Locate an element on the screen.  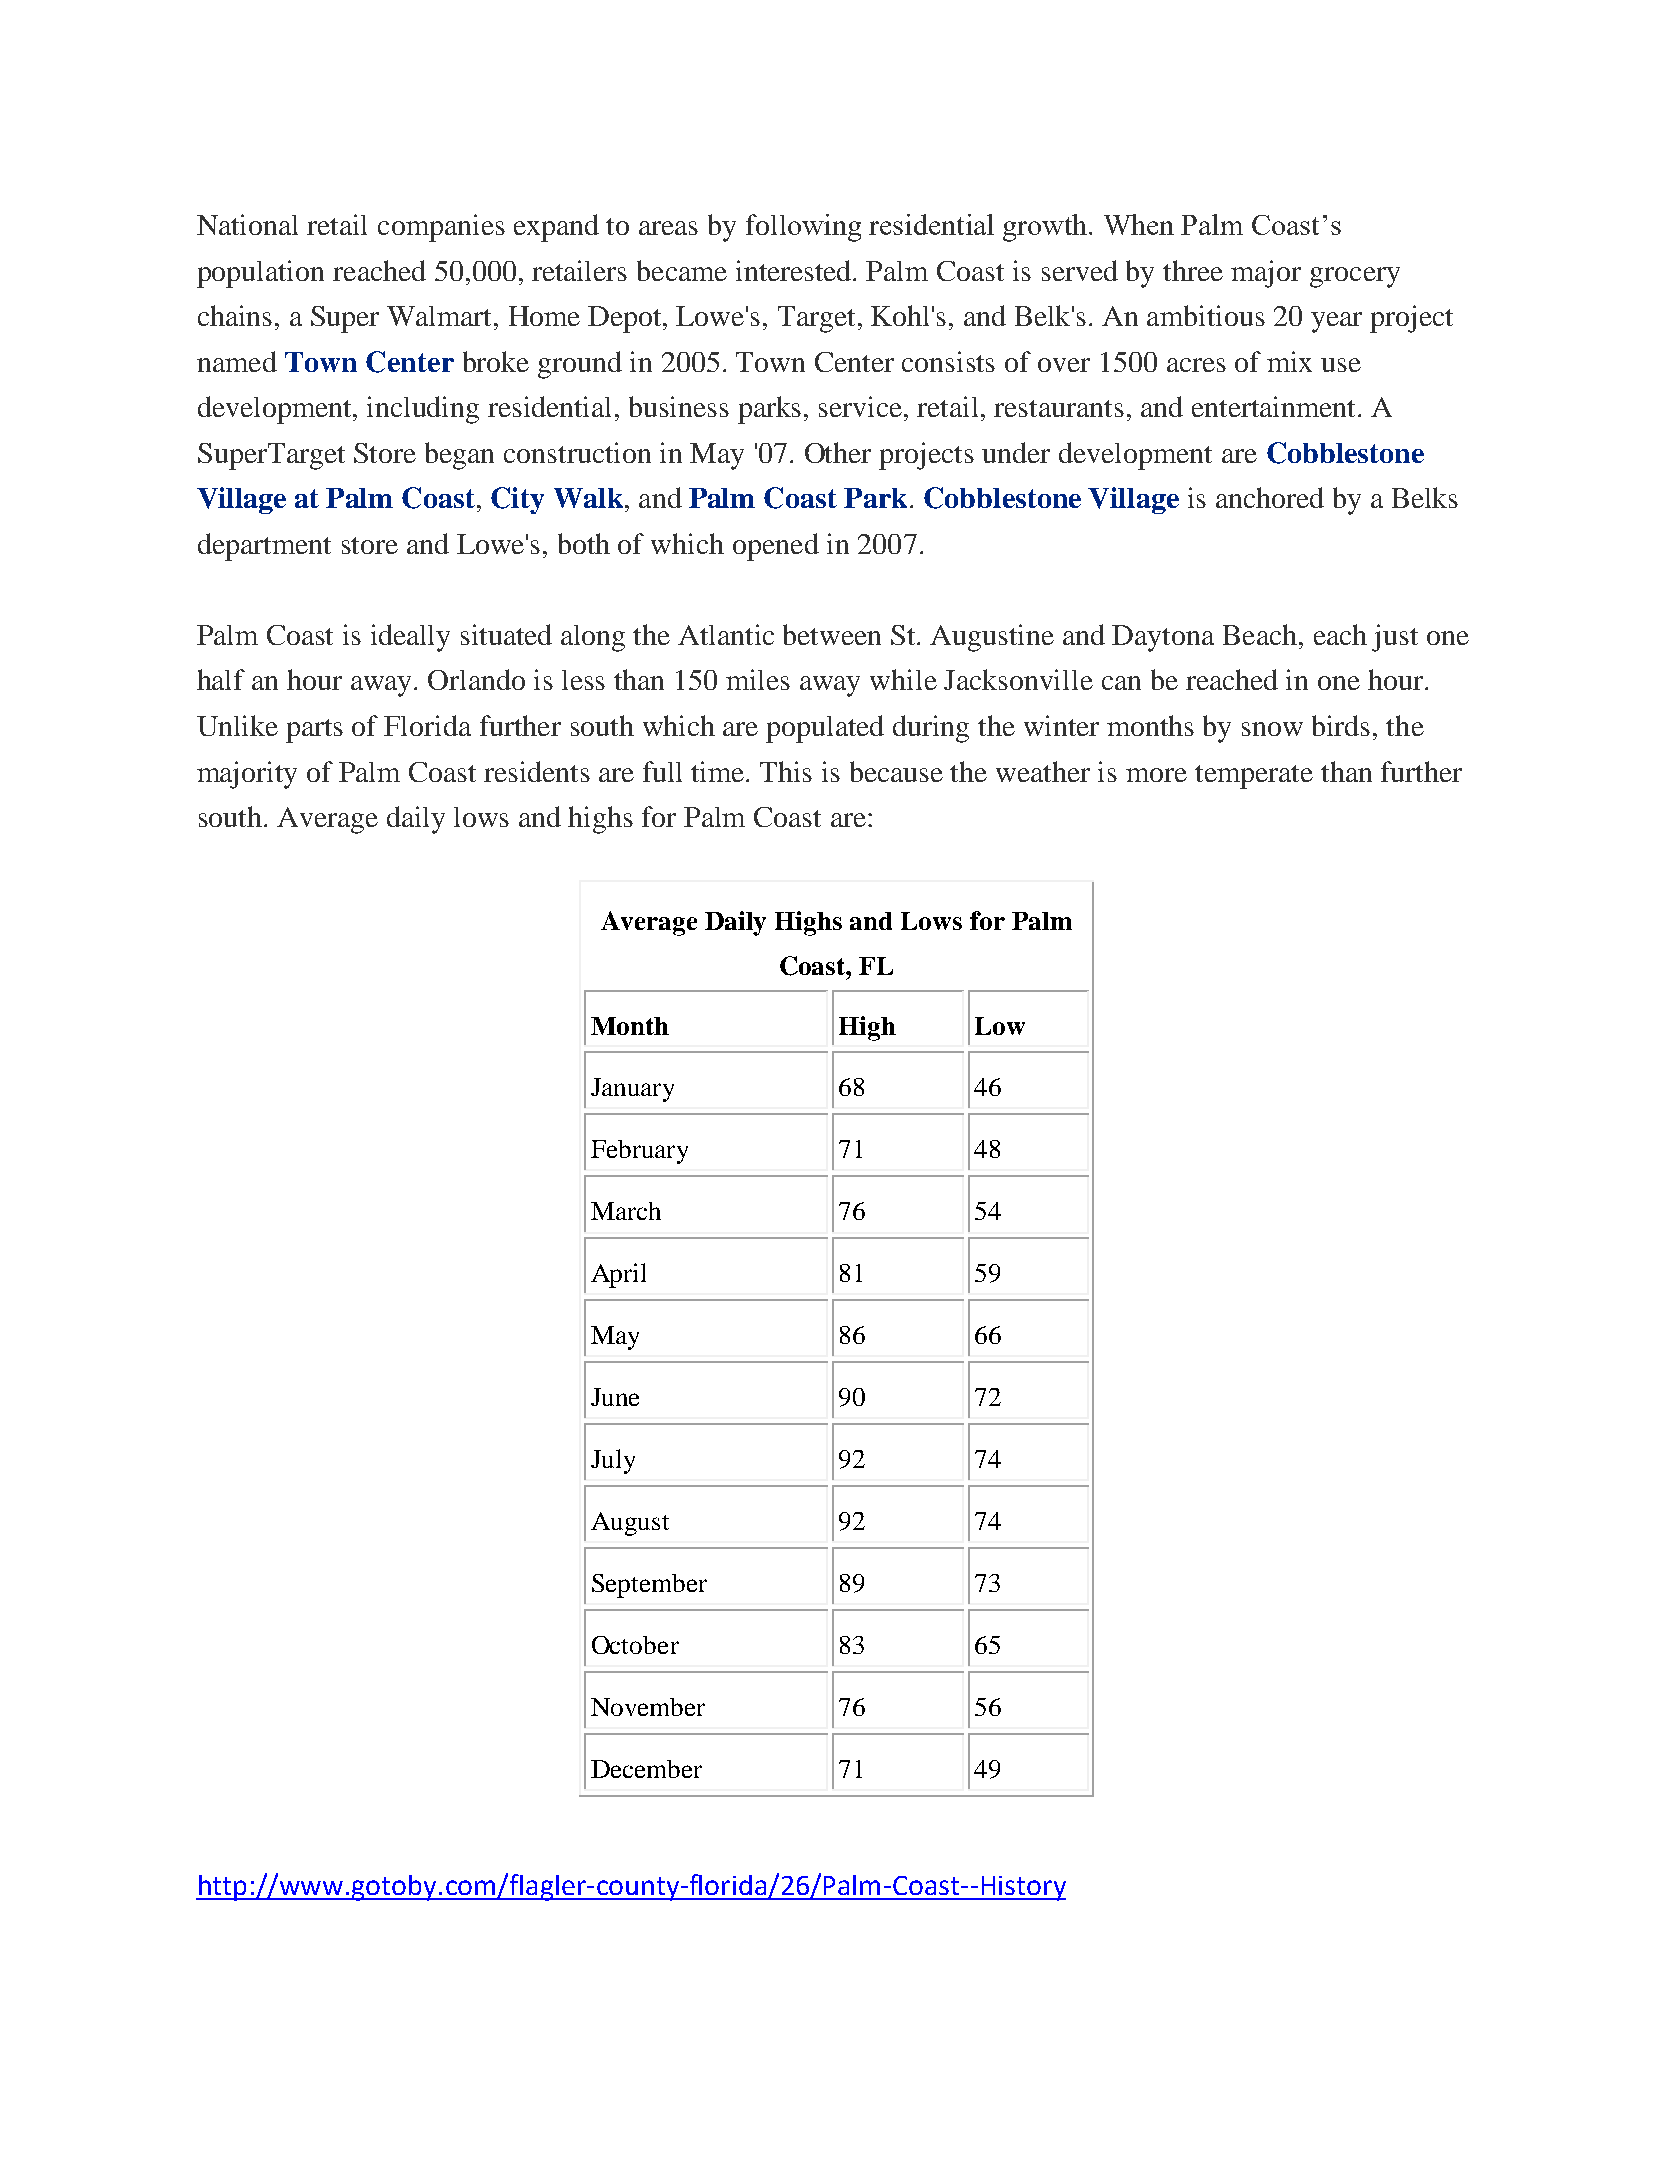
population is located at coordinates (260, 274).
